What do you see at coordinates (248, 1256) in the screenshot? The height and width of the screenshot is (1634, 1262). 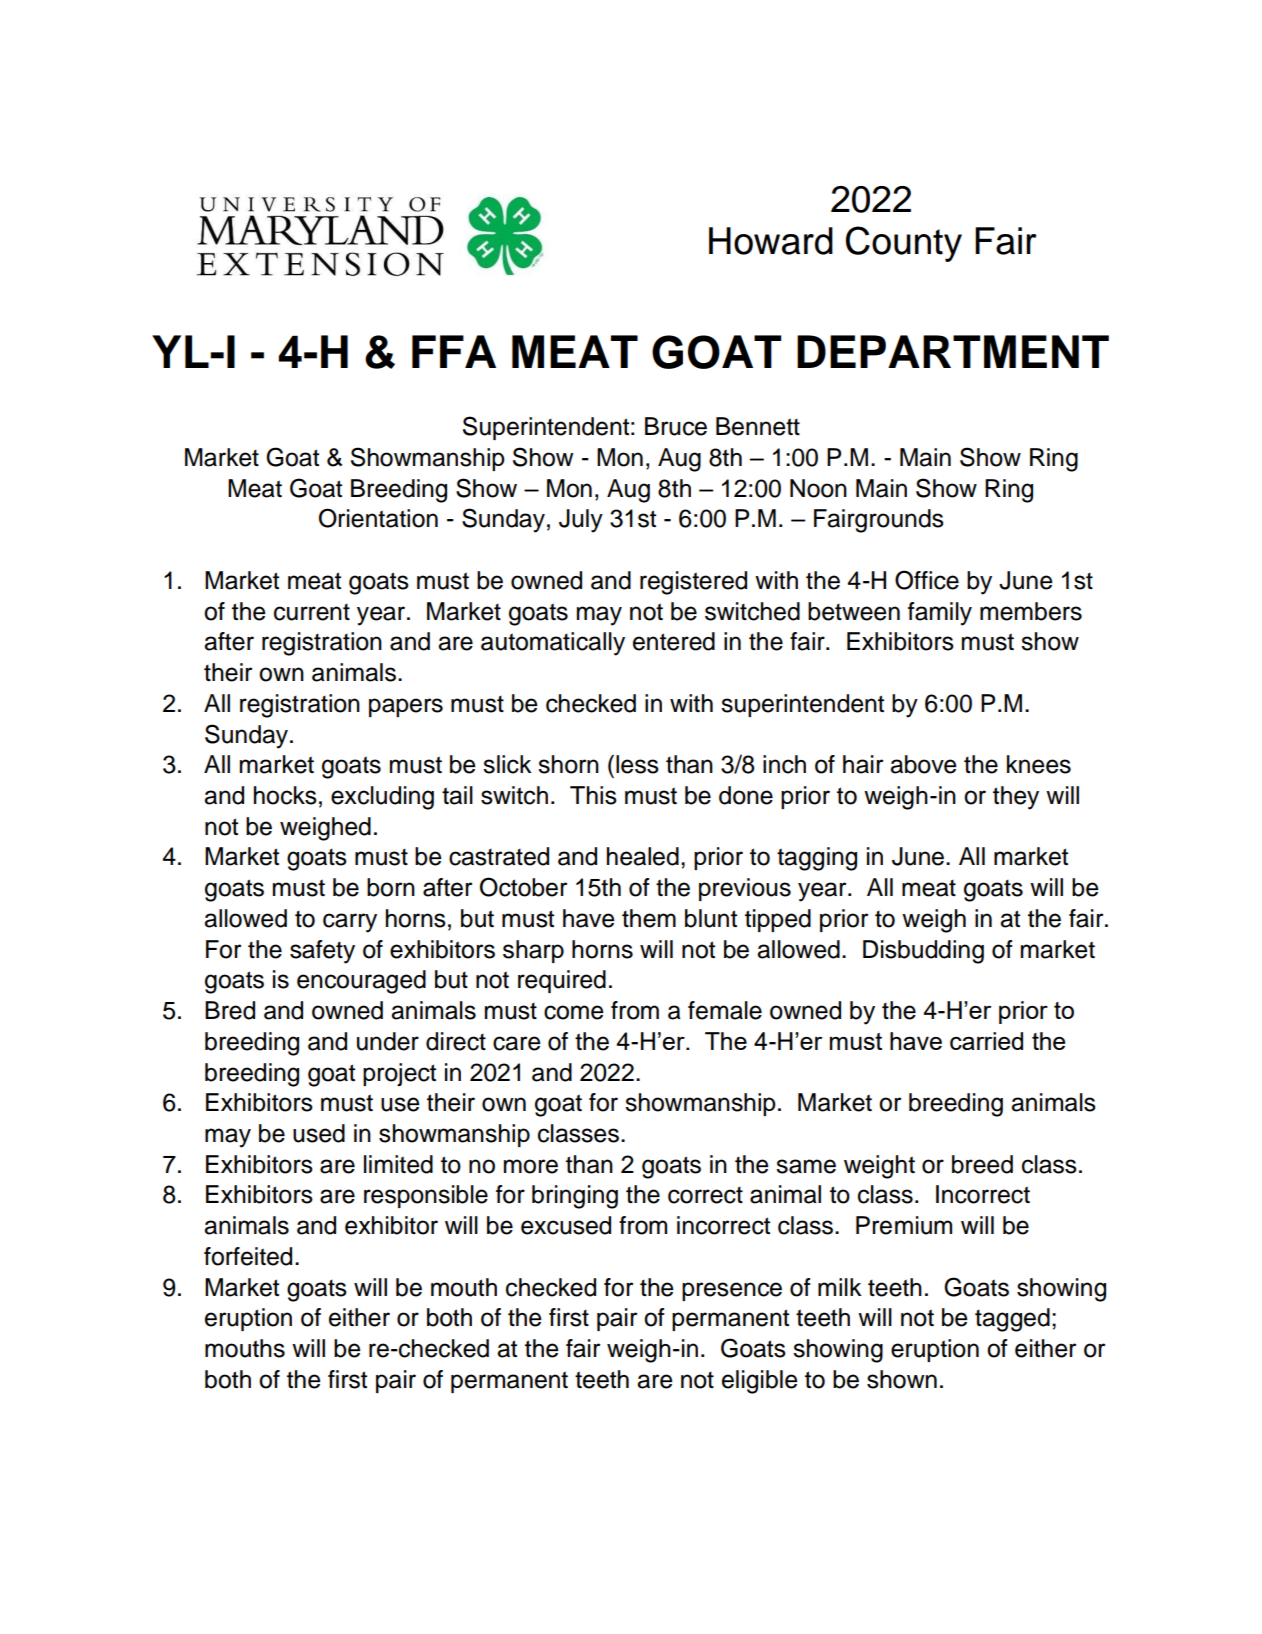 I see `forfeited` at bounding box center [248, 1256].
